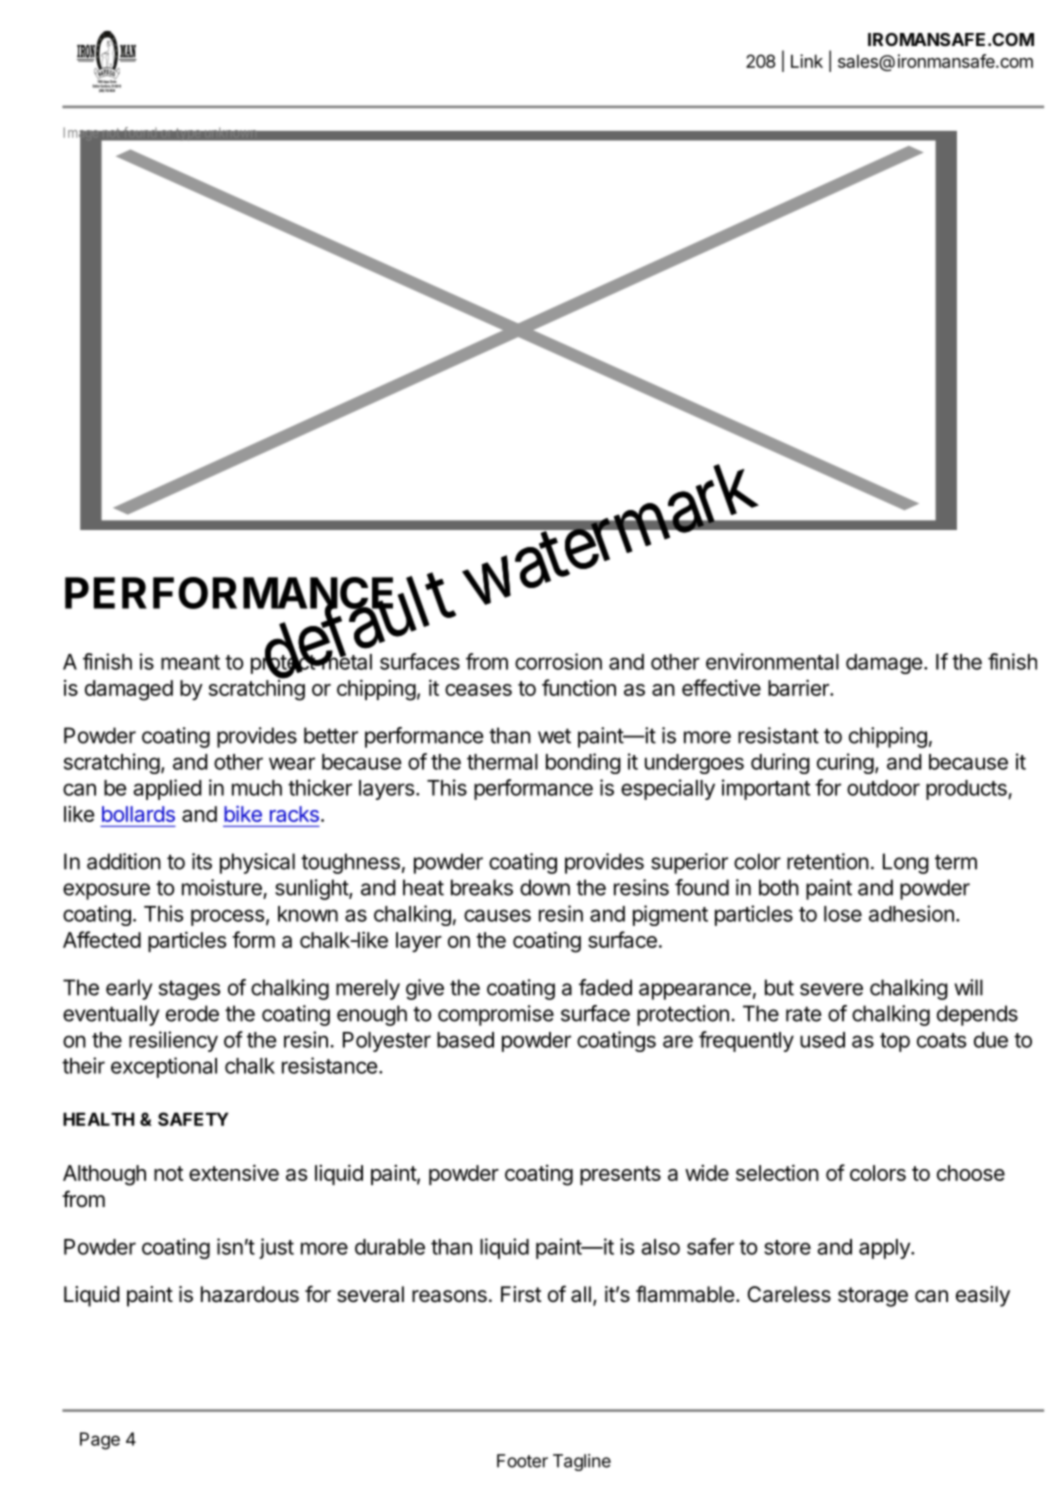 This document has height=1502, width=1062. I want to click on applied, so click(167, 789).
